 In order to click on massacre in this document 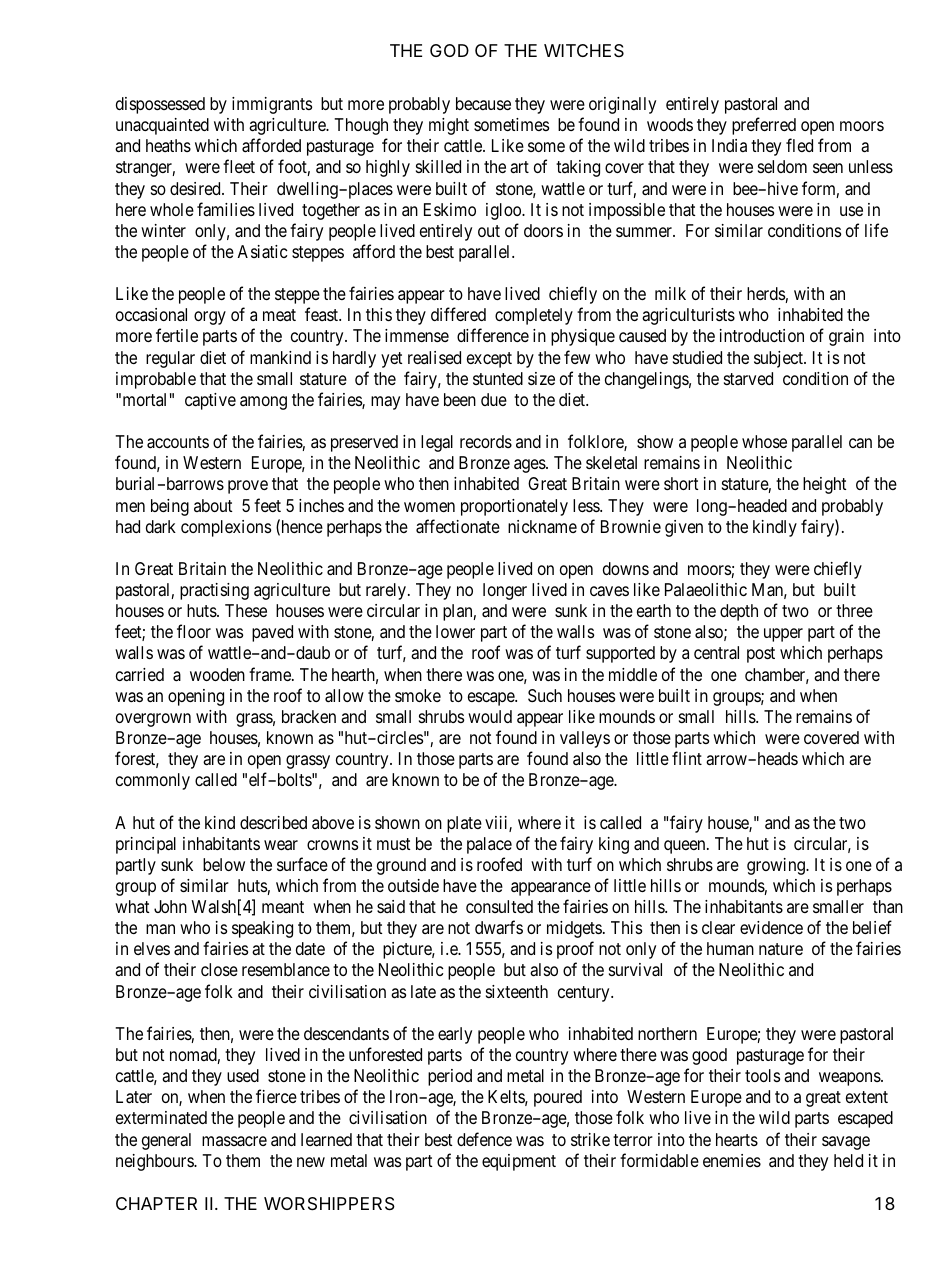, I will do `click(234, 1141)`.
